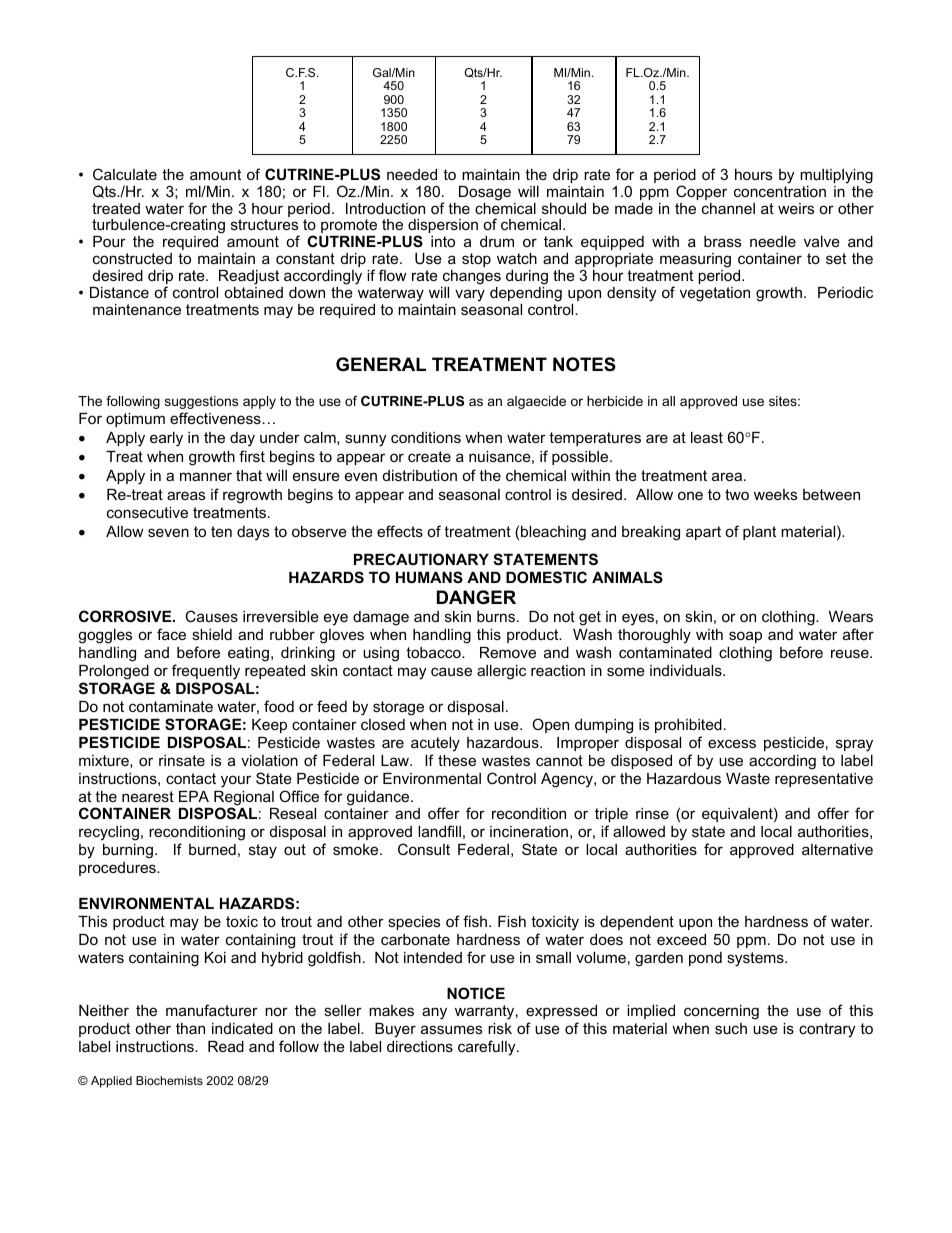  Describe the element at coordinates (488, 1048) in the image. I see `carefully` at that location.
